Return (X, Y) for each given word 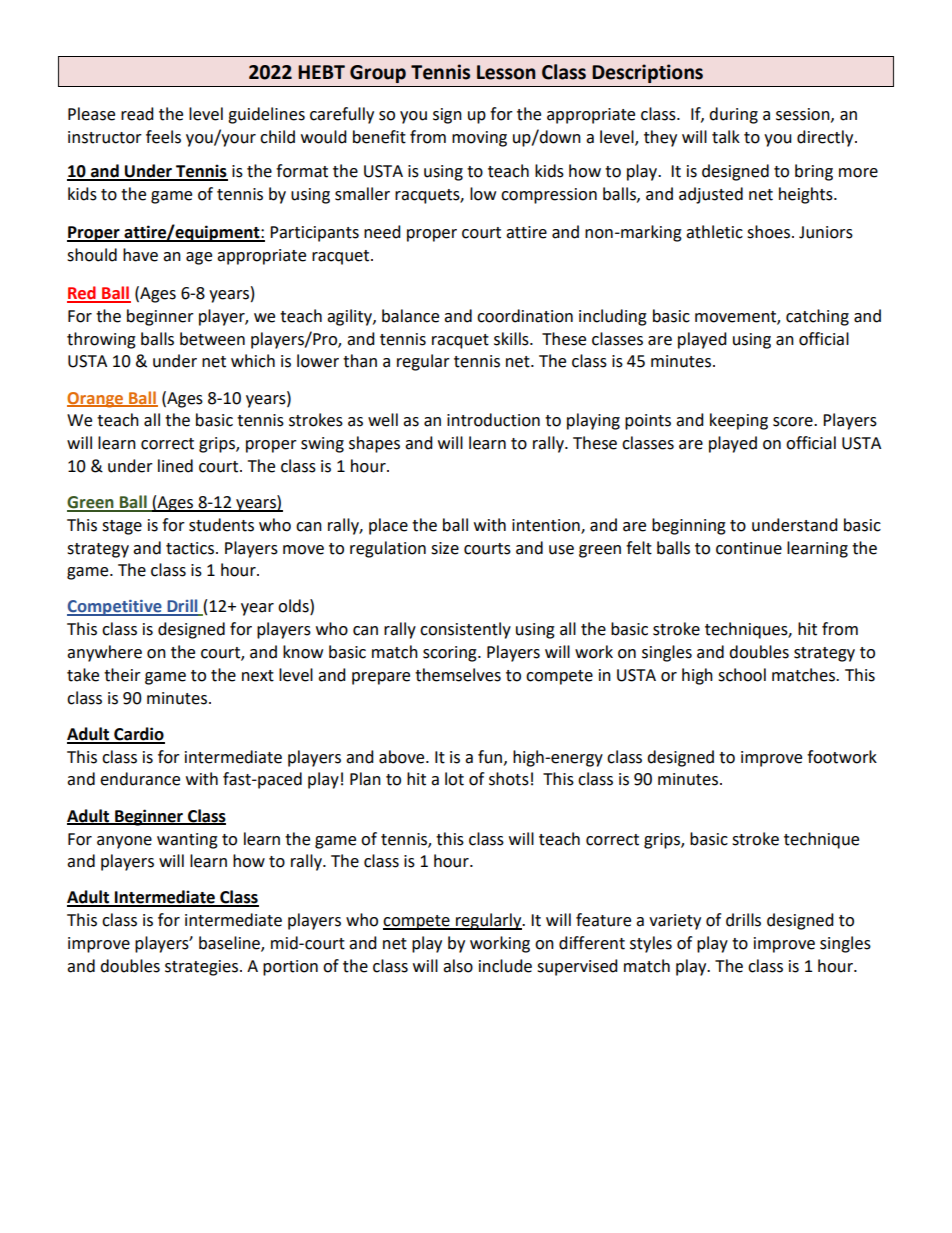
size (445, 548)
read (137, 114)
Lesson (506, 72)
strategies (201, 968)
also (458, 966)
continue (749, 548)
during (733, 115)
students (221, 525)
